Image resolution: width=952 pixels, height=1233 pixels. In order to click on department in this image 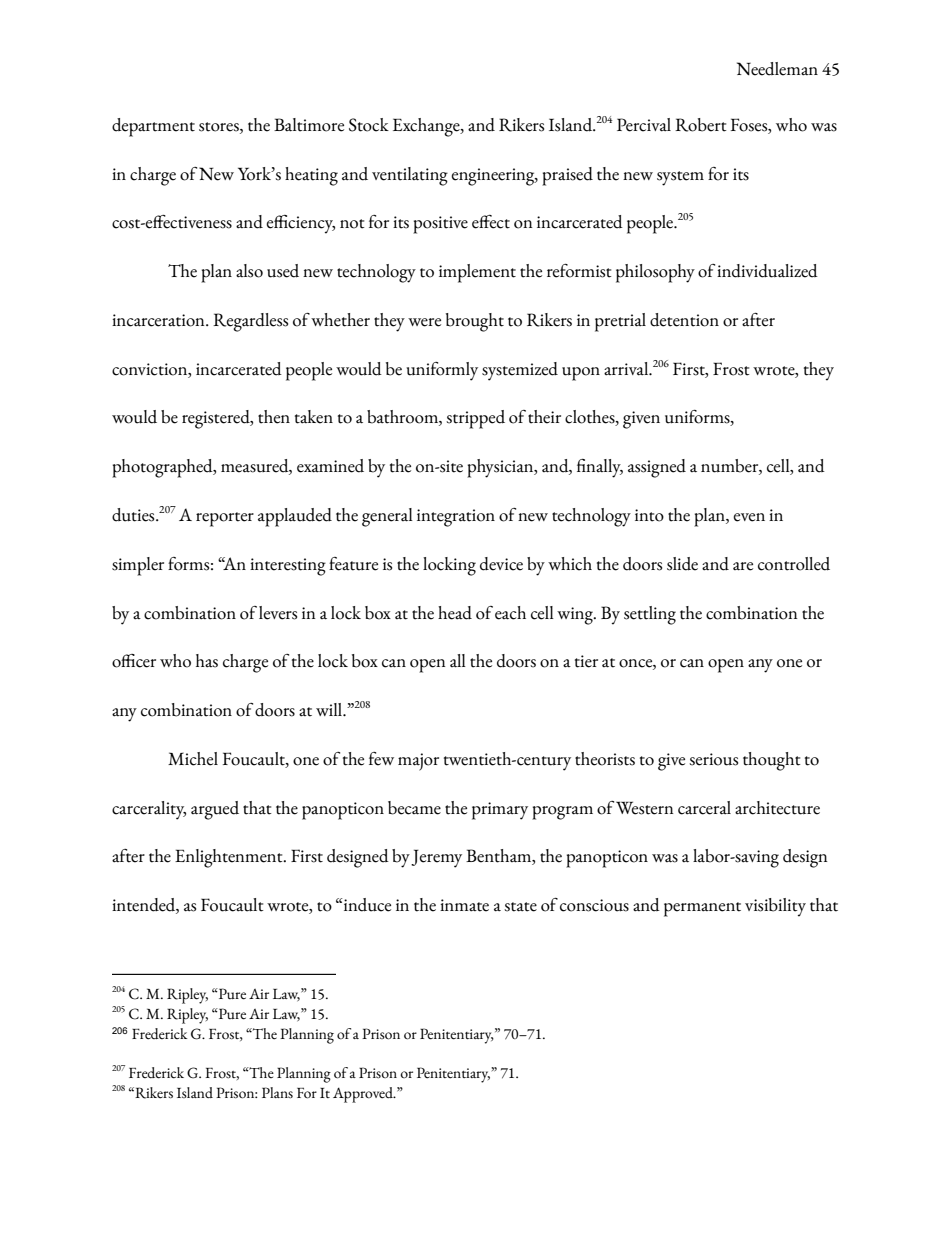, I will do `click(153, 127)`.
